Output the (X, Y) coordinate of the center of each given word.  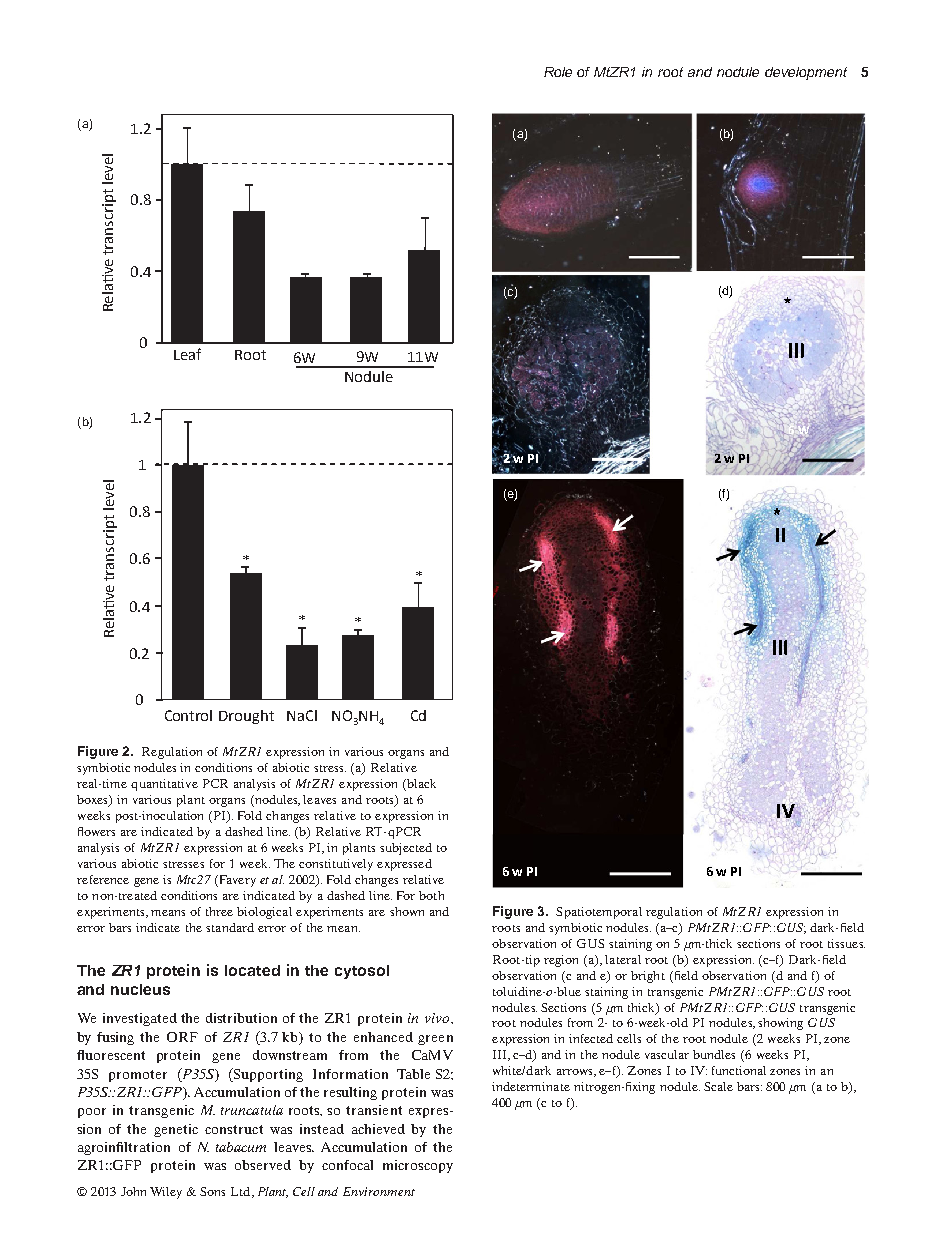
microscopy (418, 1166)
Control (188, 715)
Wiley (166, 1193)
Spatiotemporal (599, 913)
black (420, 785)
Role (558, 72)
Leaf (187, 354)
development (806, 73)
